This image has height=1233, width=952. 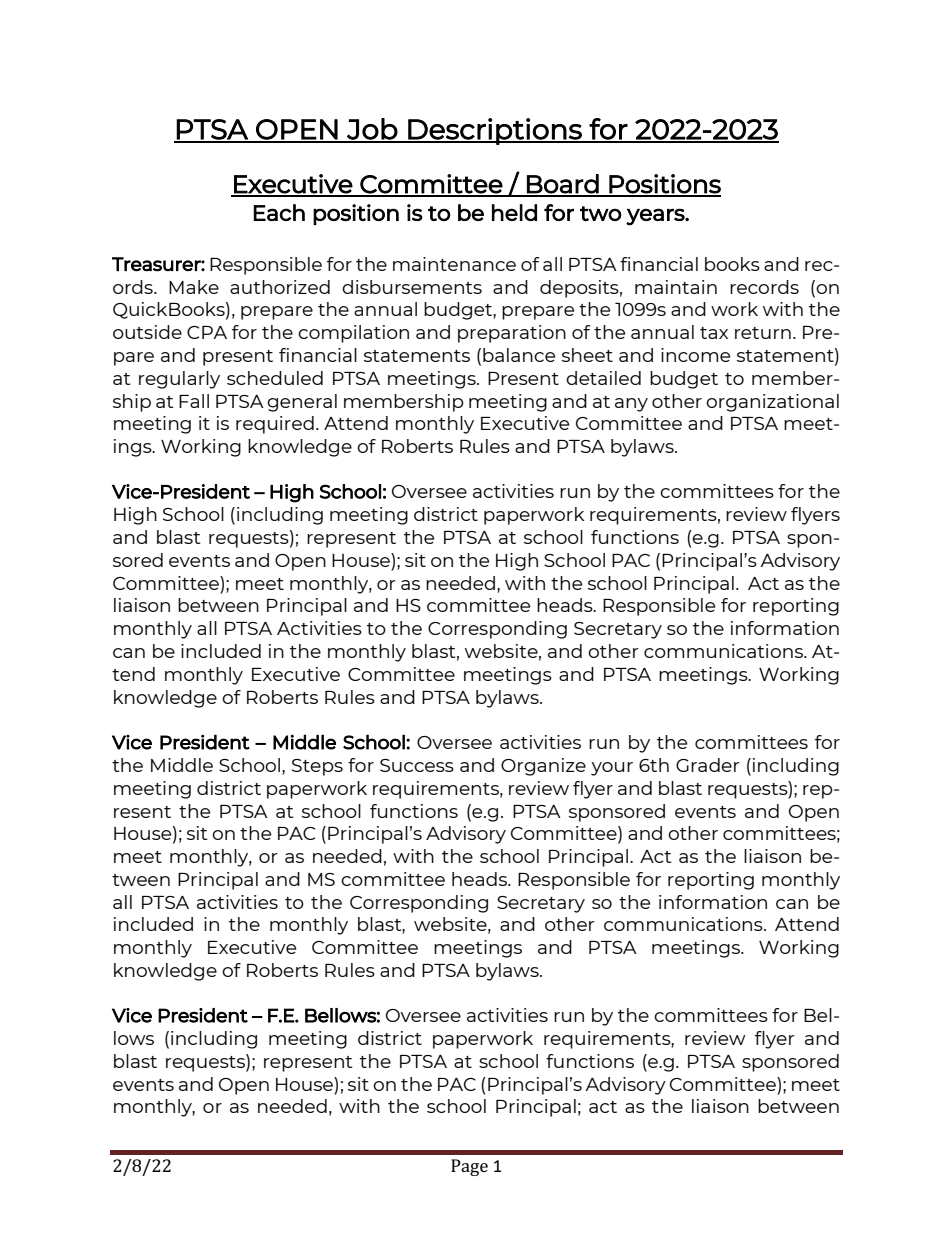 What do you see at coordinates (656, 217) in the image?
I see `years` at bounding box center [656, 217].
